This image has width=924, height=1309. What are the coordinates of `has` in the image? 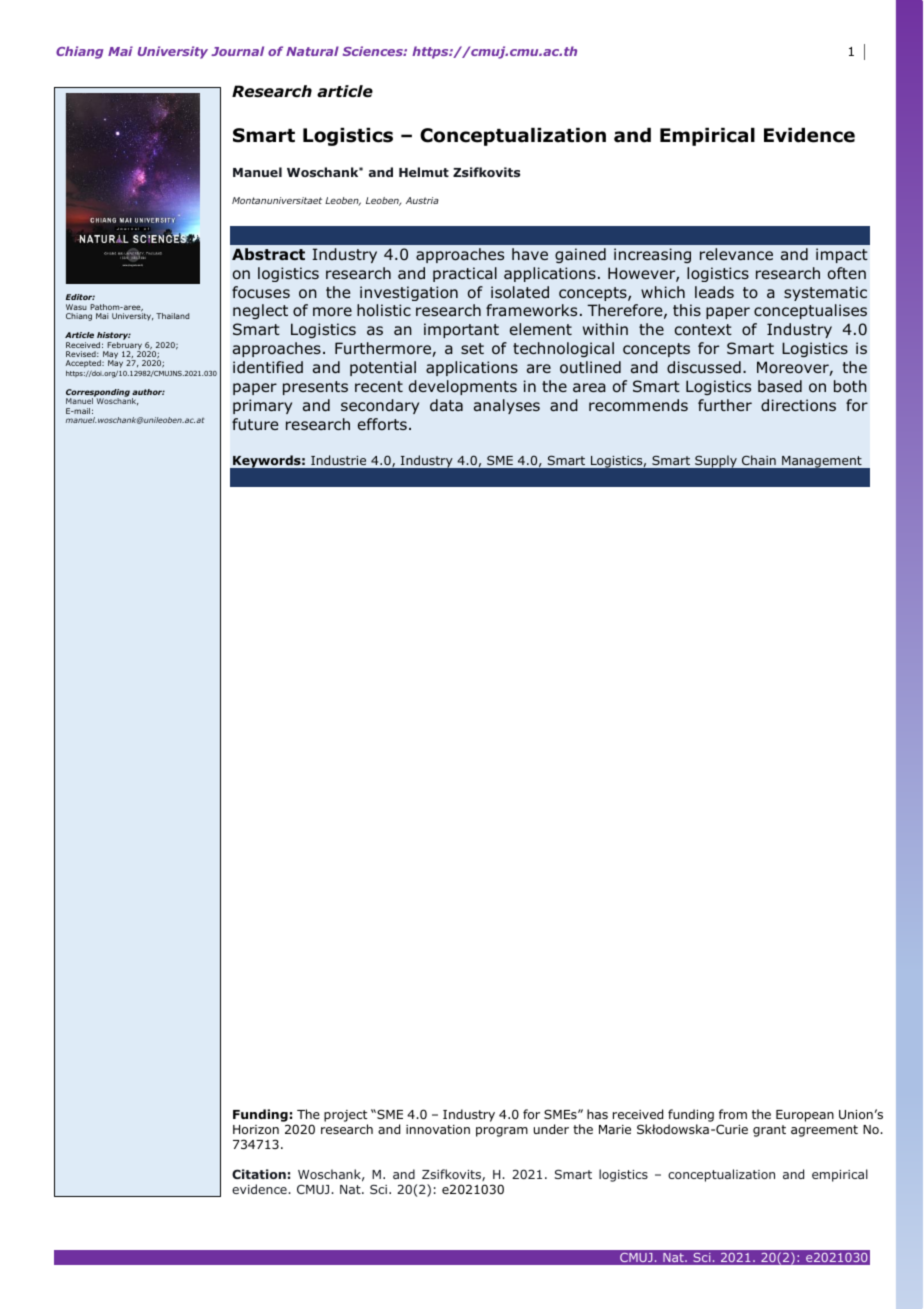 It's located at (597, 1114).
